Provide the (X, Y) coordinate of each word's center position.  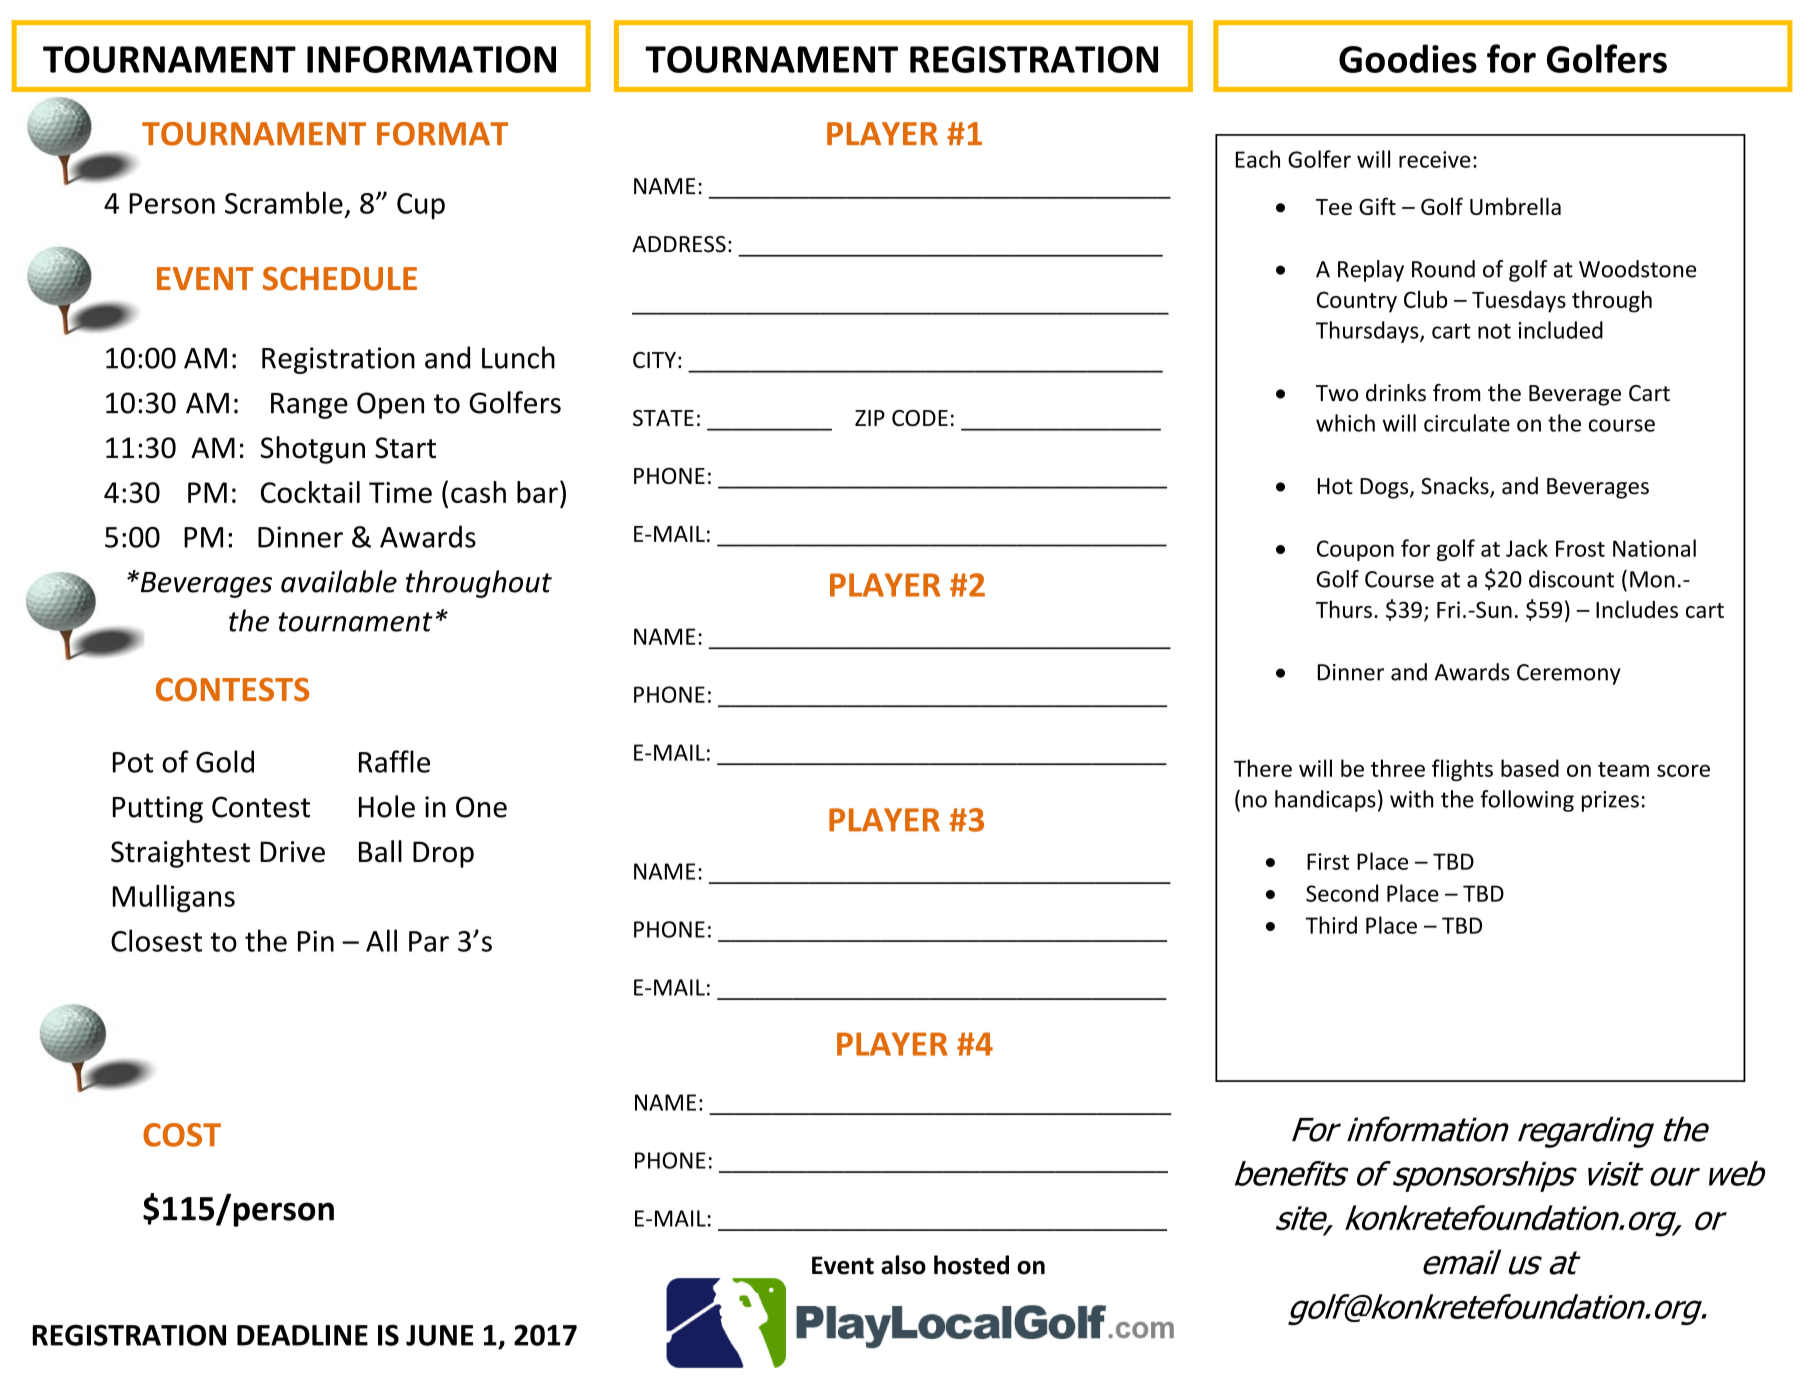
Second (1342, 893)
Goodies (1408, 58)
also (903, 1265)
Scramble (284, 202)
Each (1258, 159)
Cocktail (310, 492)
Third (1331, 925)
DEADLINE (302, 1335)
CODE (920, 418)
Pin (316, 941)
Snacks (1456, 487)
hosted (971, 1265)
